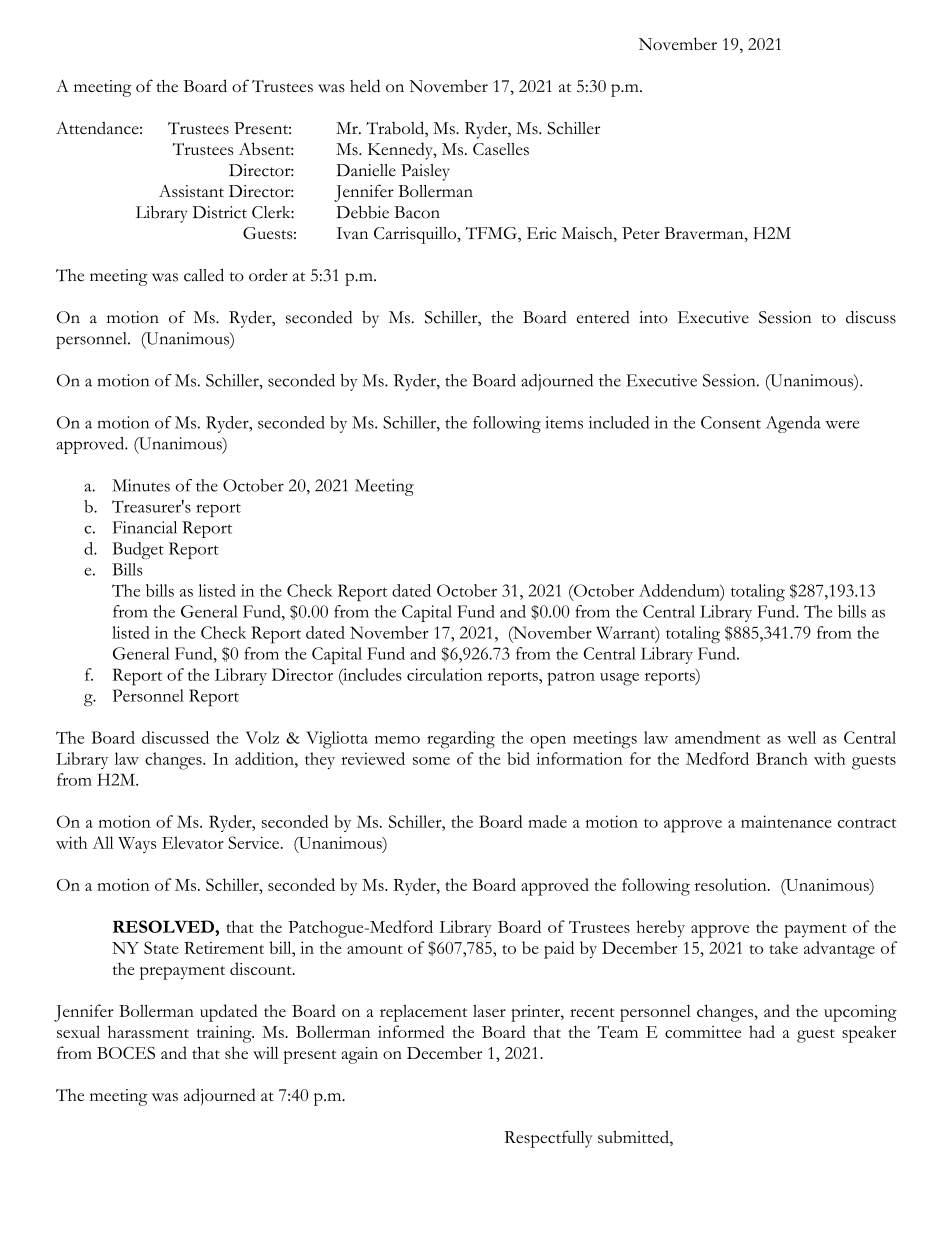  Describe the element at coordinates (236, 1052) in the document. I see `she` at that location.
